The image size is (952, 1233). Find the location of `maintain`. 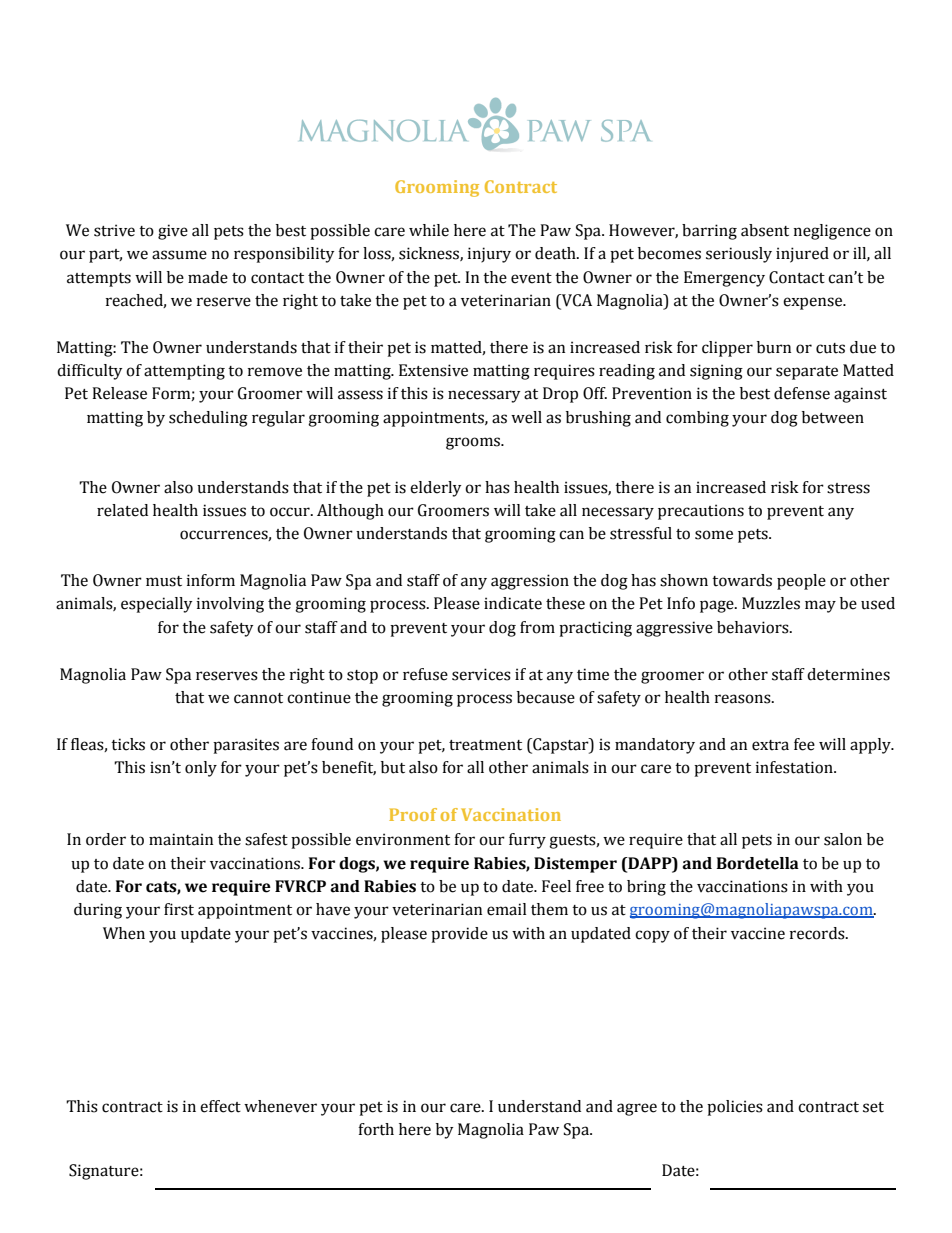

maintain is located at coordinates (181, 839).
